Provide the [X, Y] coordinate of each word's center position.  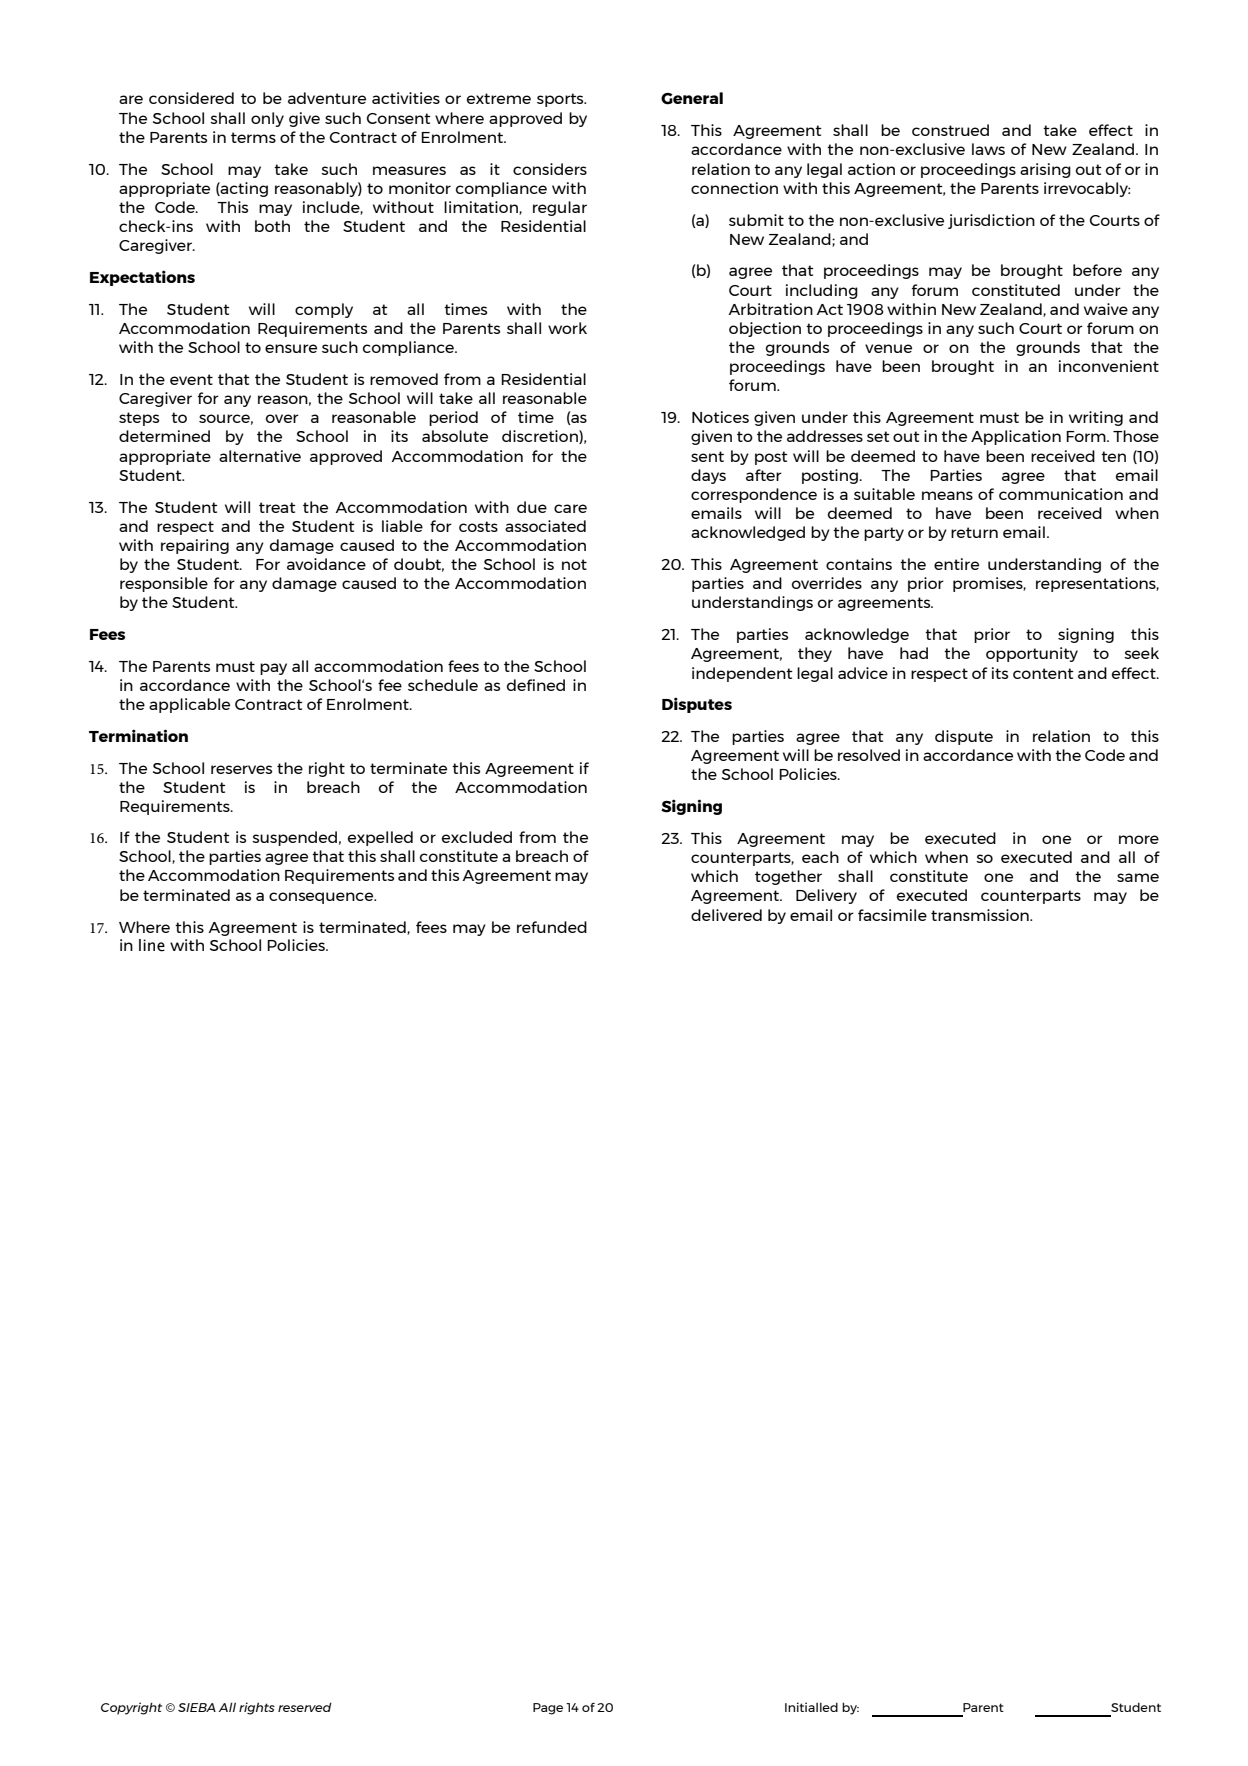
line [152, 945]
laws [988, 149]
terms [253, 137]
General [692, 98]
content [1043, 673]
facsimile [892, 915]
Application [1016, 437]
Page [548, 1709]
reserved [305, 1707]
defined [536, 685]
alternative [260, 456]
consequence [322, 898]
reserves [241, 769]
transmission [981, 915]
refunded [552, 927]
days [708, 476]
